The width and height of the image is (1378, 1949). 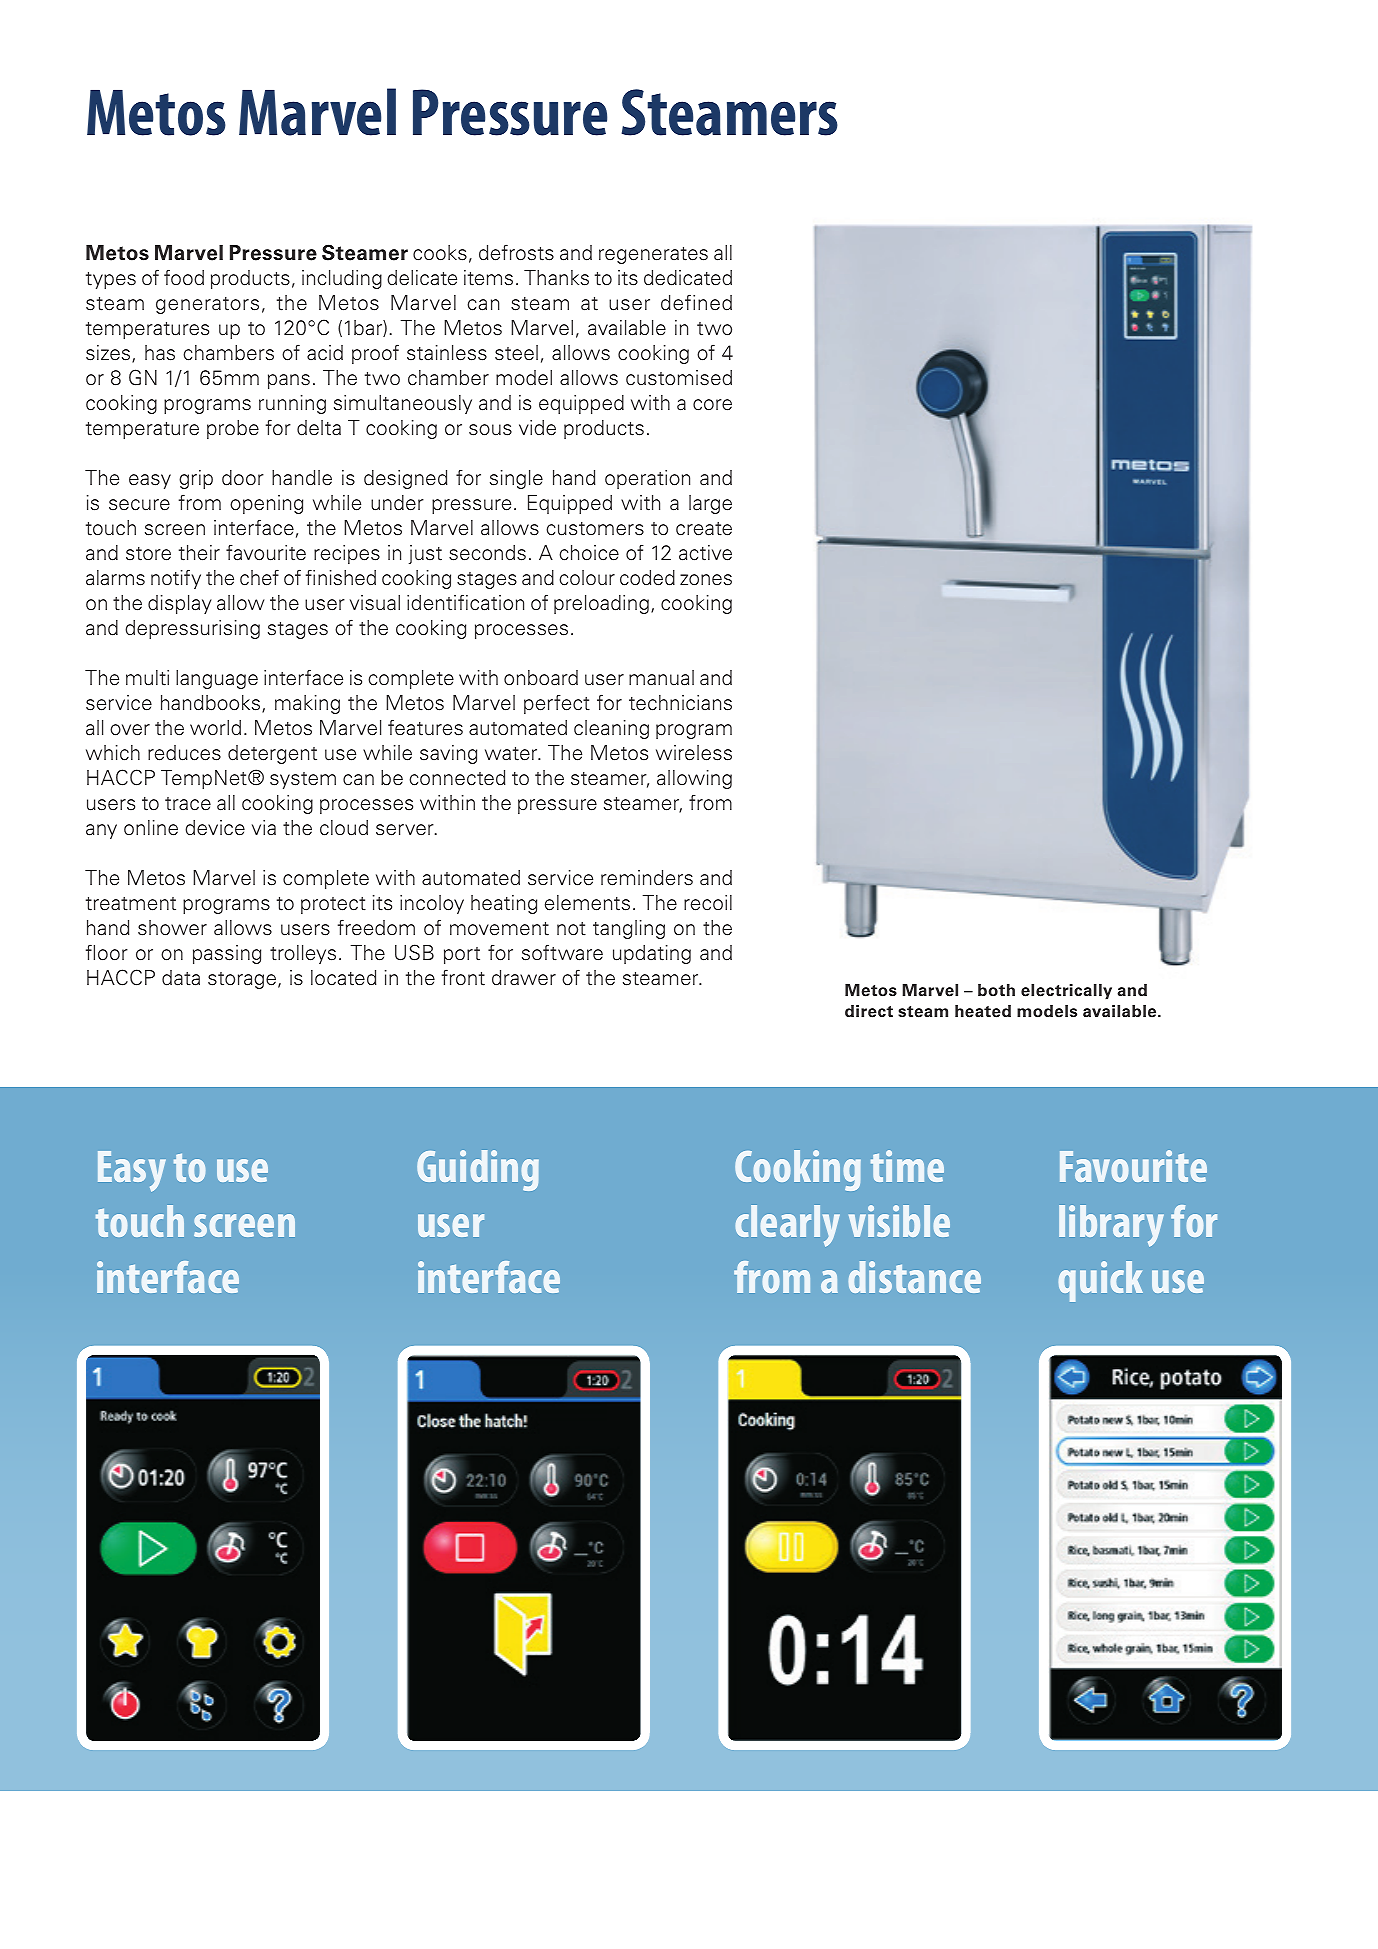 I want to click on manual, so click(x=661, y=678).
